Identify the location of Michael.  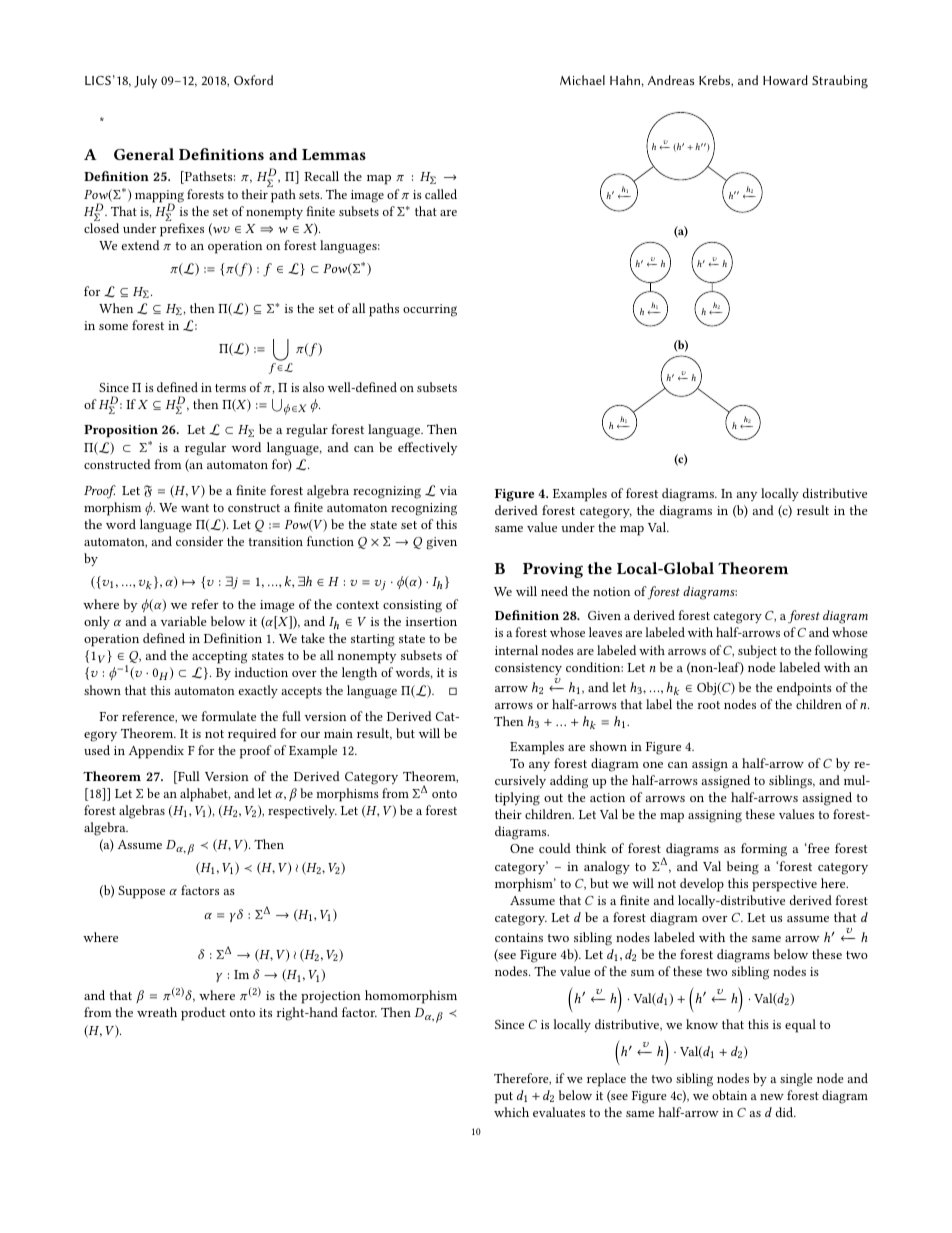
(582, 80).
